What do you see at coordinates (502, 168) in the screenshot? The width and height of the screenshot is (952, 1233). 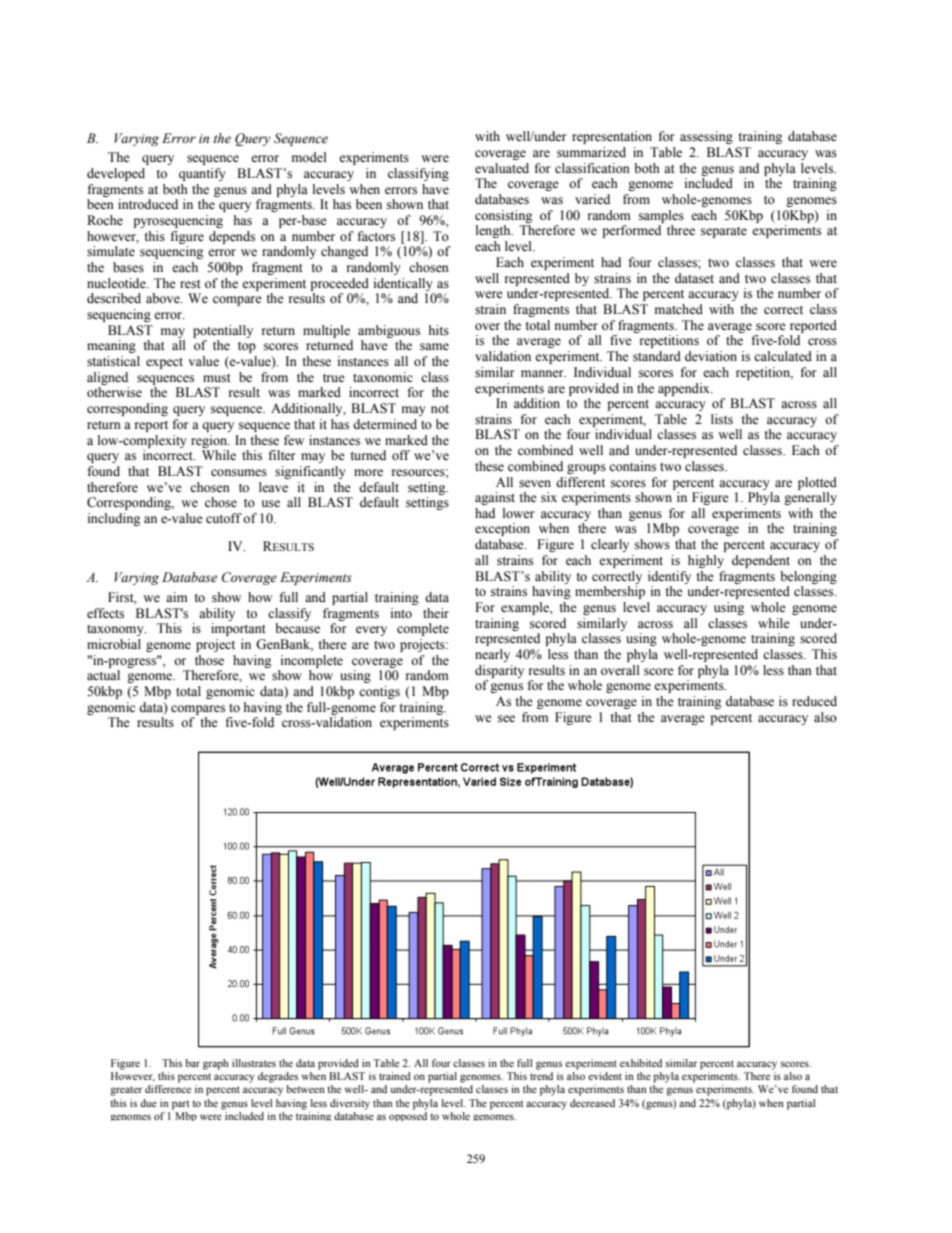 I see `evaluated` at bounding box center [502, 168].
